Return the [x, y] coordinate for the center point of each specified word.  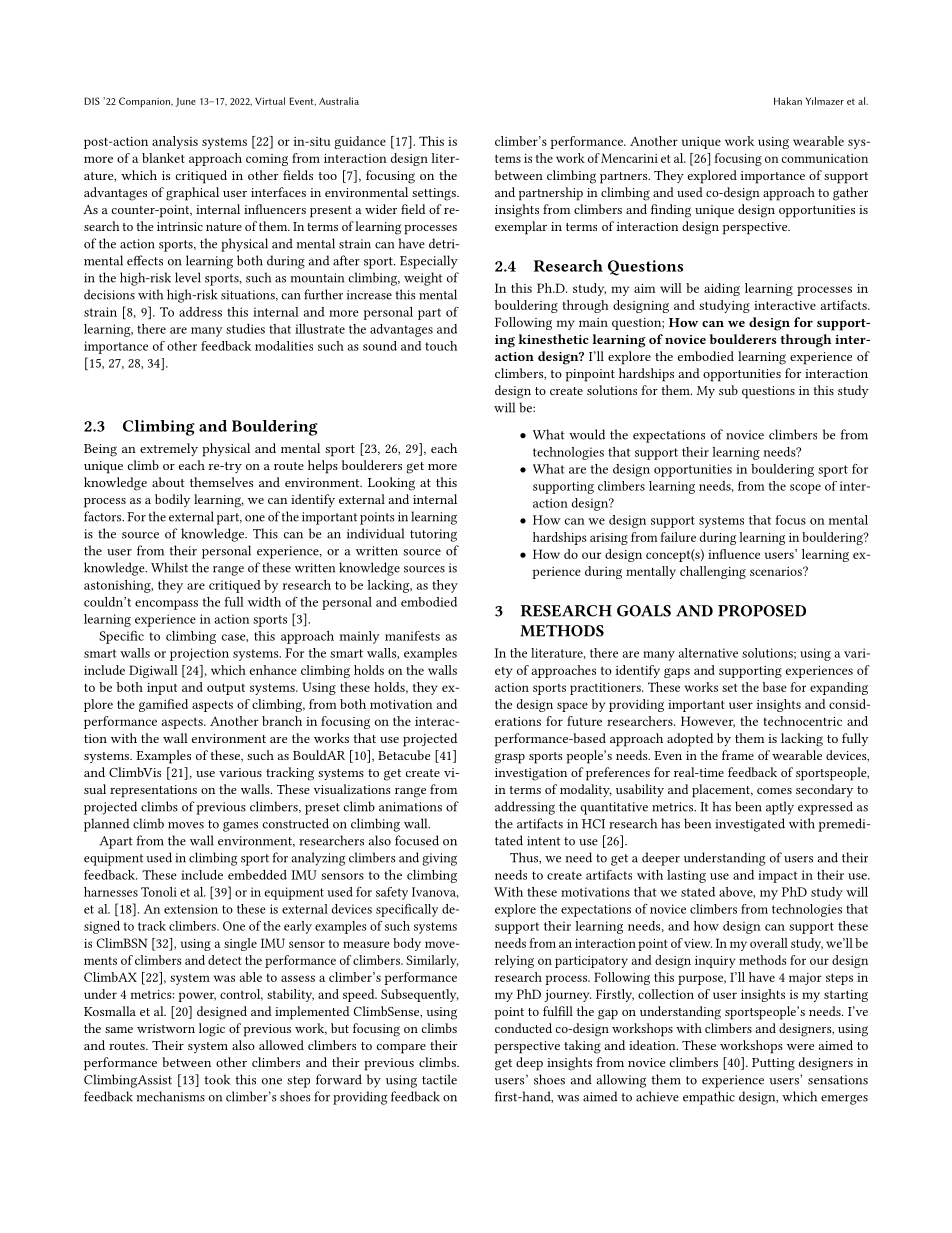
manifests [412, 636]
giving [440, 859]
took [217, 1079]
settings [435, 194]
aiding [722, 289]
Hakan [788, 101]
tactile [439, 1079]
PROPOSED [762, 611]
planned [107, 825]
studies [245, 329]
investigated [750, 825]
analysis [175, 142]
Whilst [169, 567]
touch [441, 346]
